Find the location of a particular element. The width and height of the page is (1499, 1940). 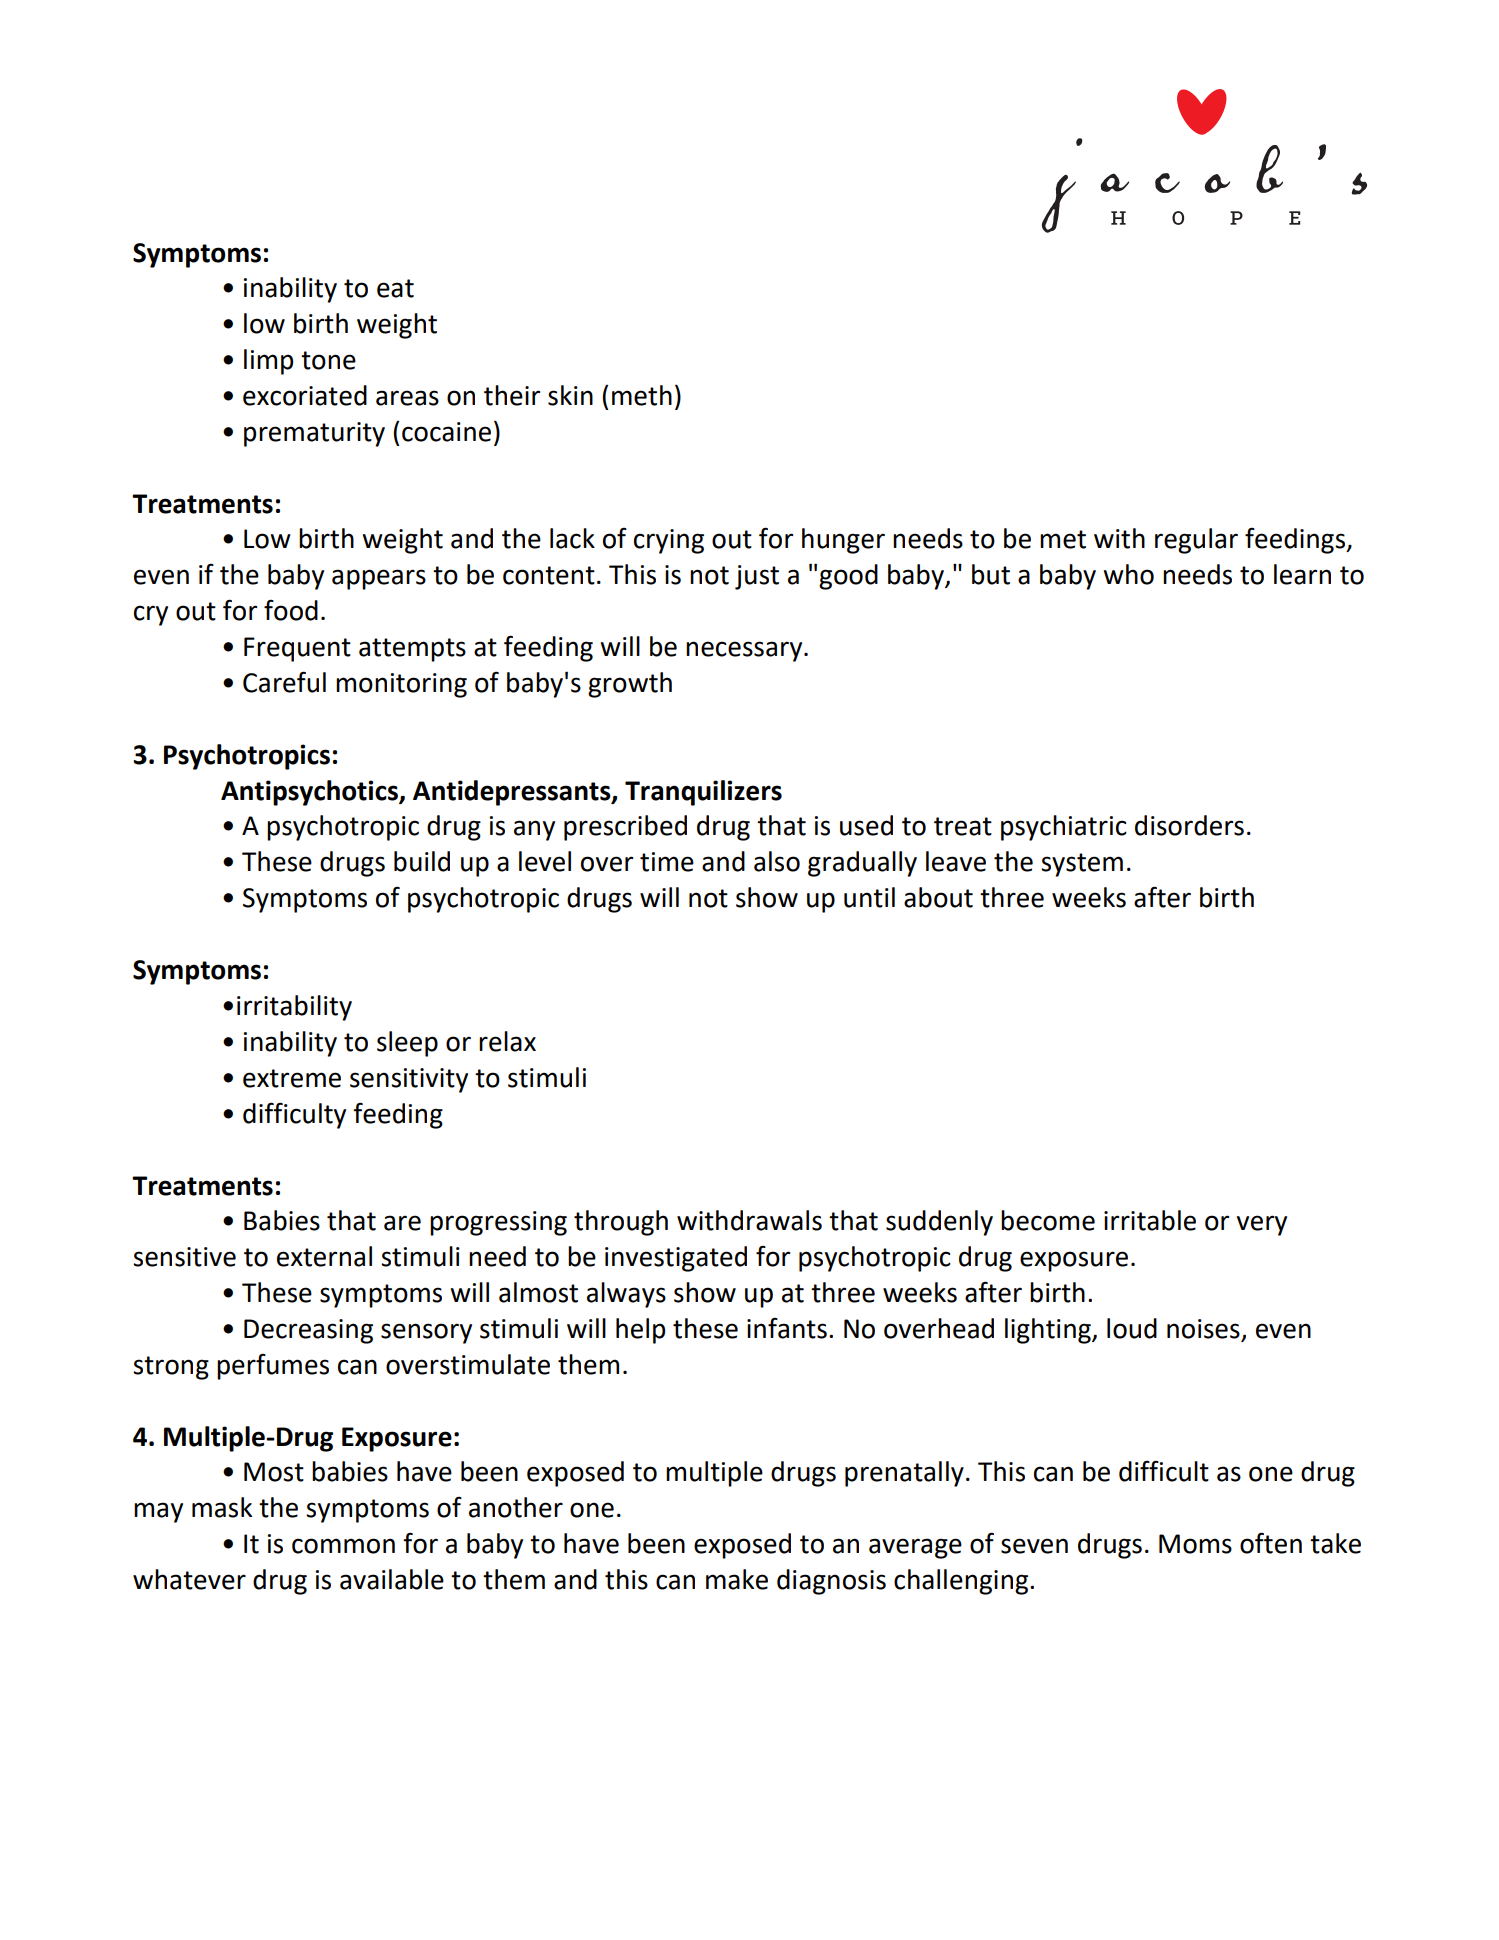

common is located at coordinates (343, 1546).
